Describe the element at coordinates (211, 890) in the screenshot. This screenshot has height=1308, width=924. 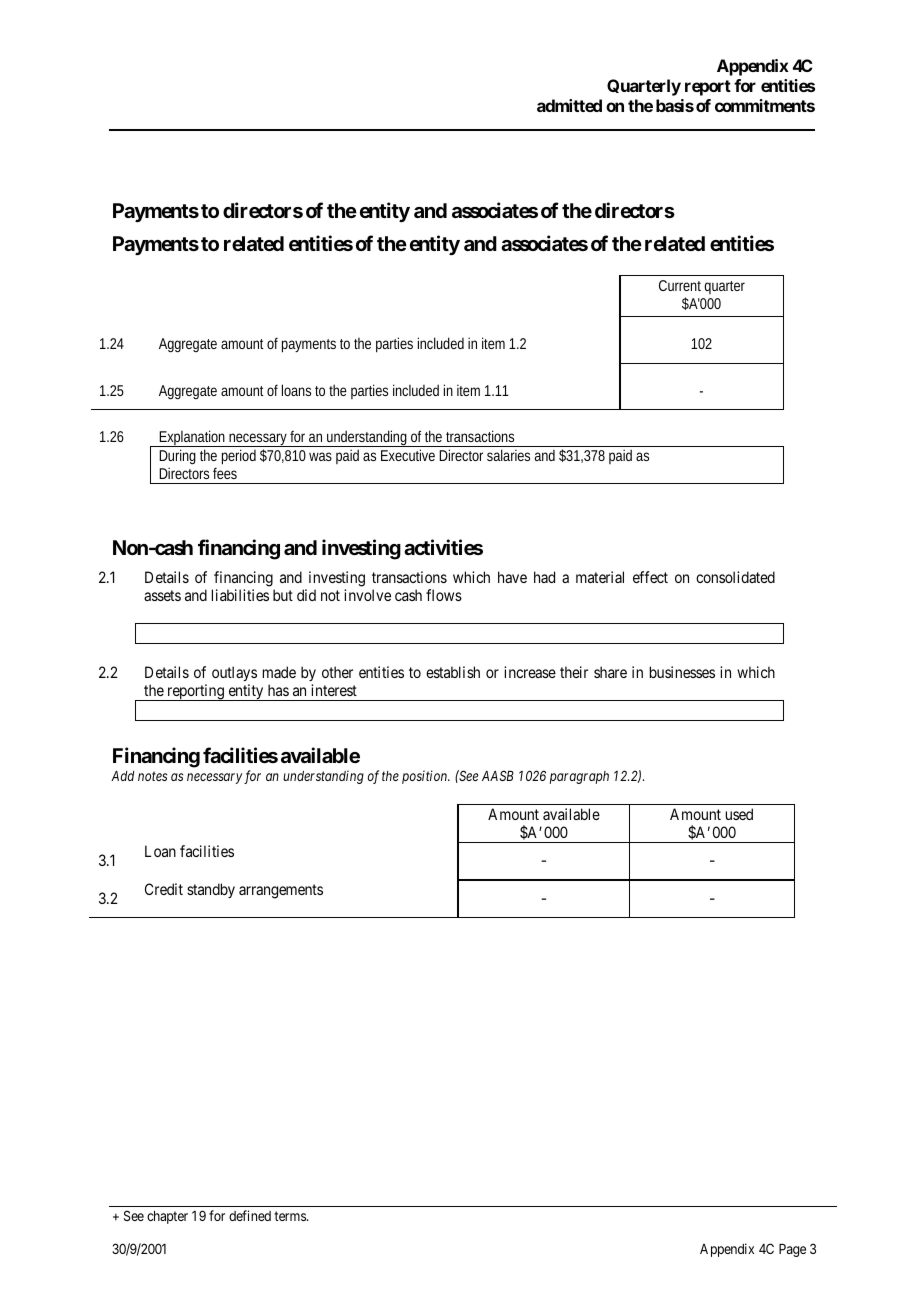
I see `standby` at that location.
